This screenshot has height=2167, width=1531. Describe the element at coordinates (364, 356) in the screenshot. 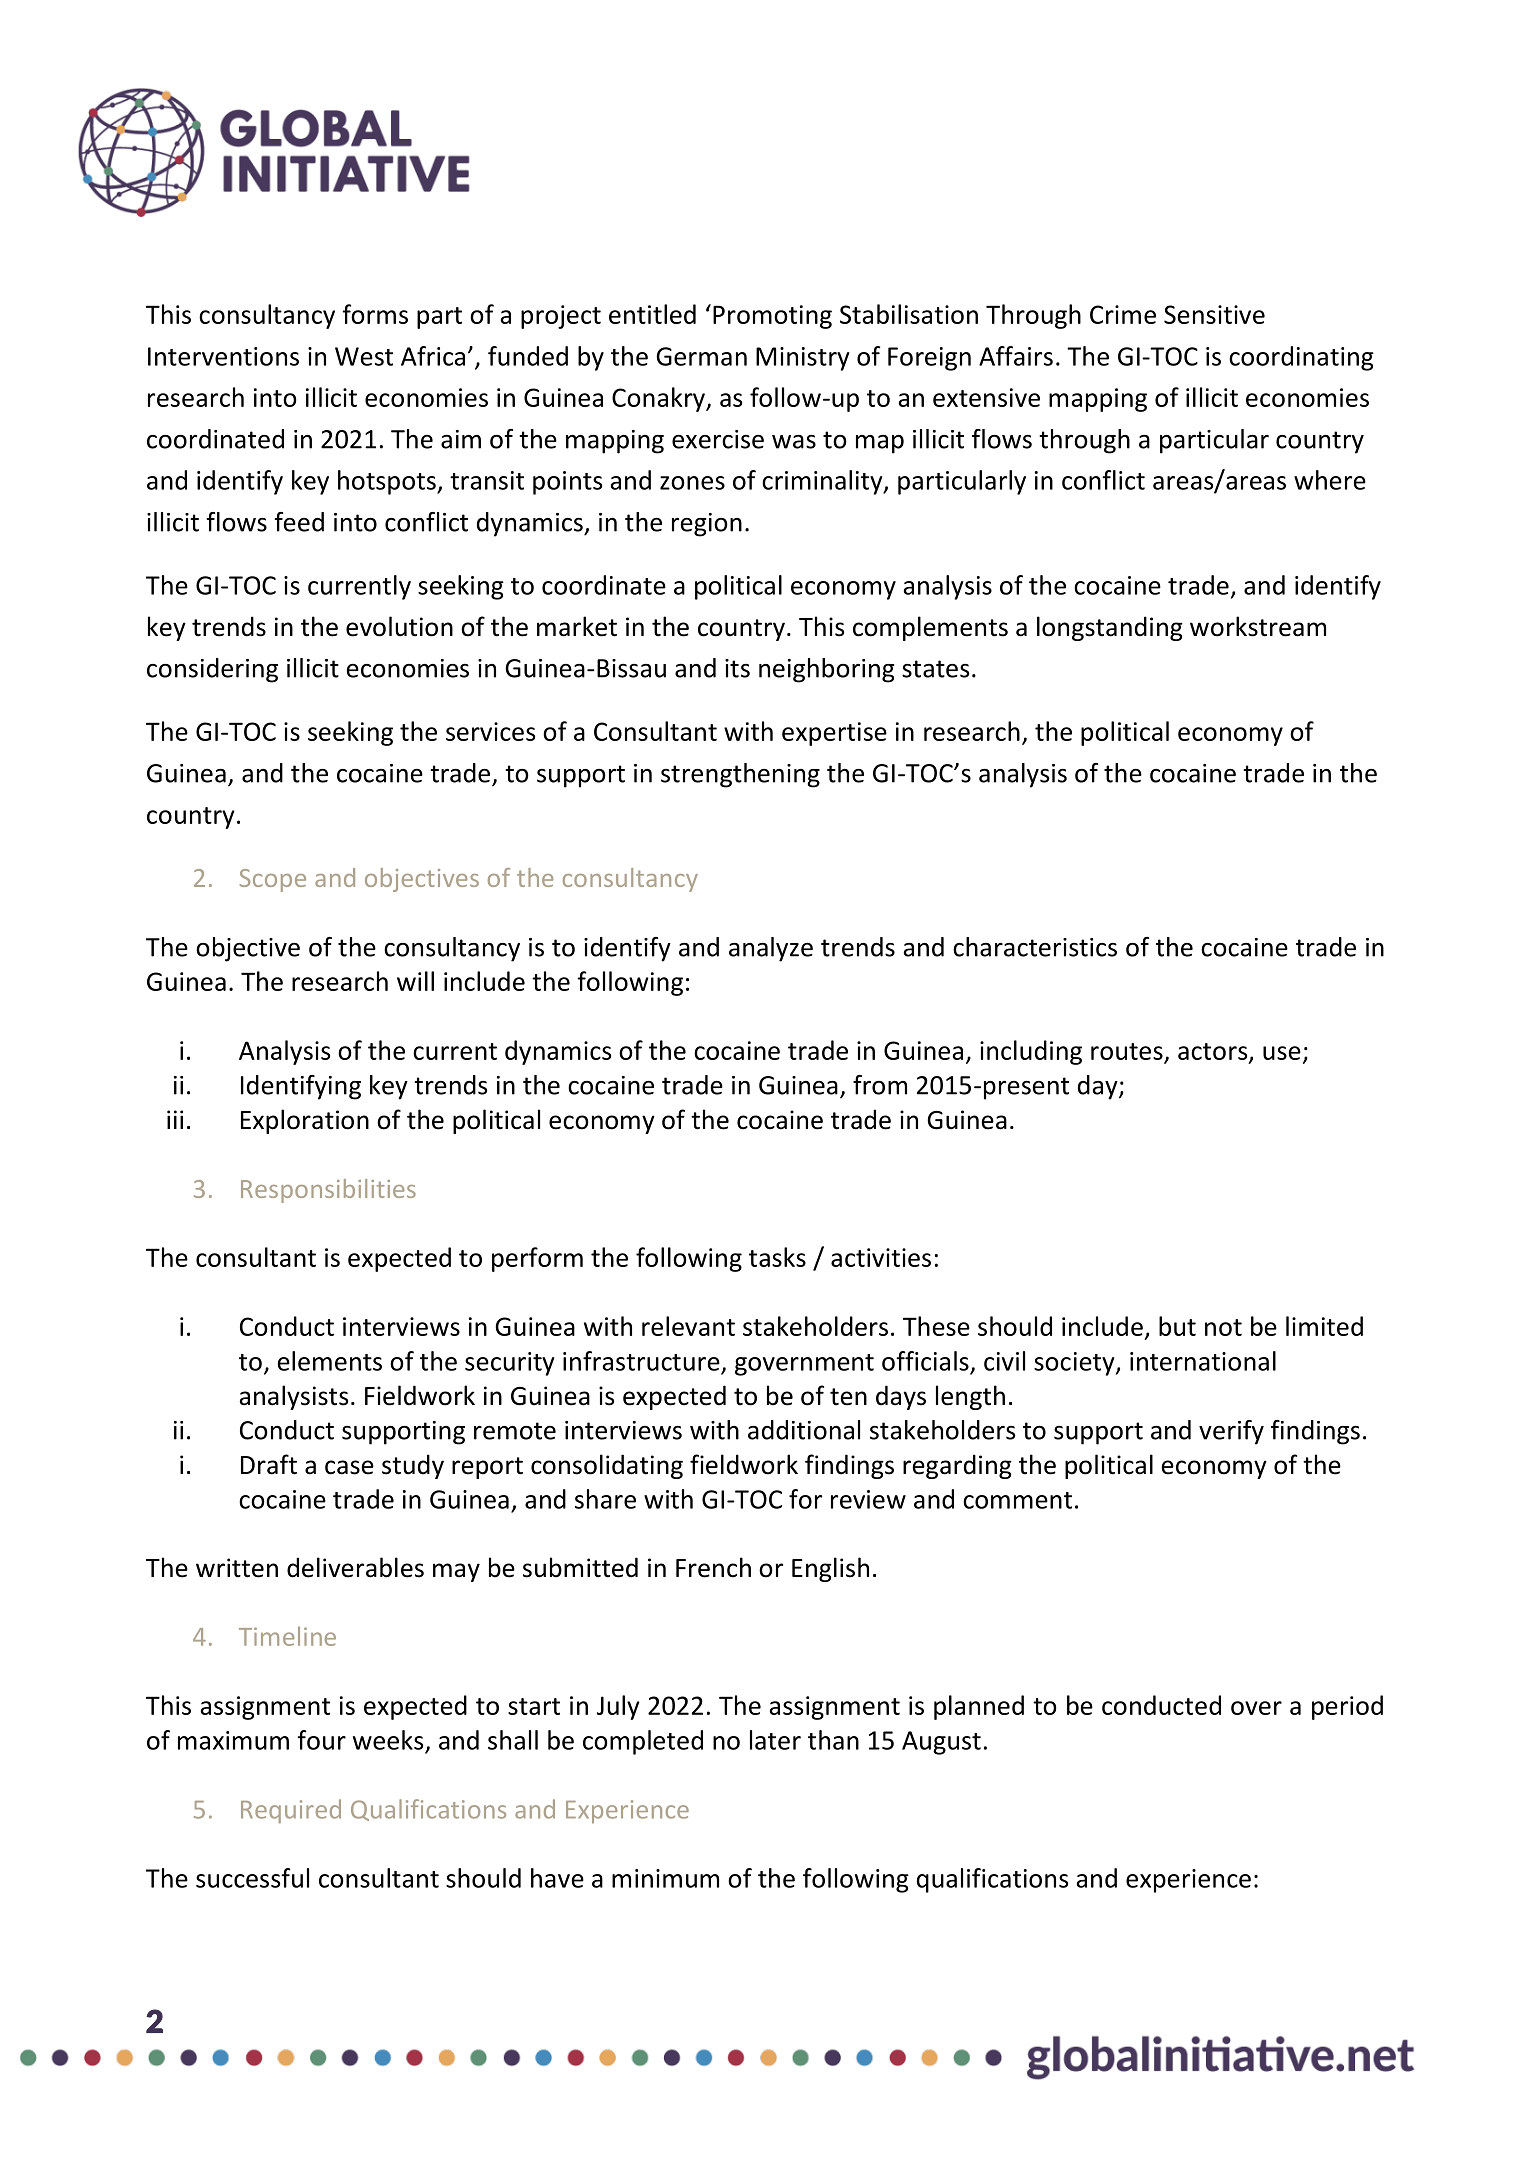

I see `West` at that location.
